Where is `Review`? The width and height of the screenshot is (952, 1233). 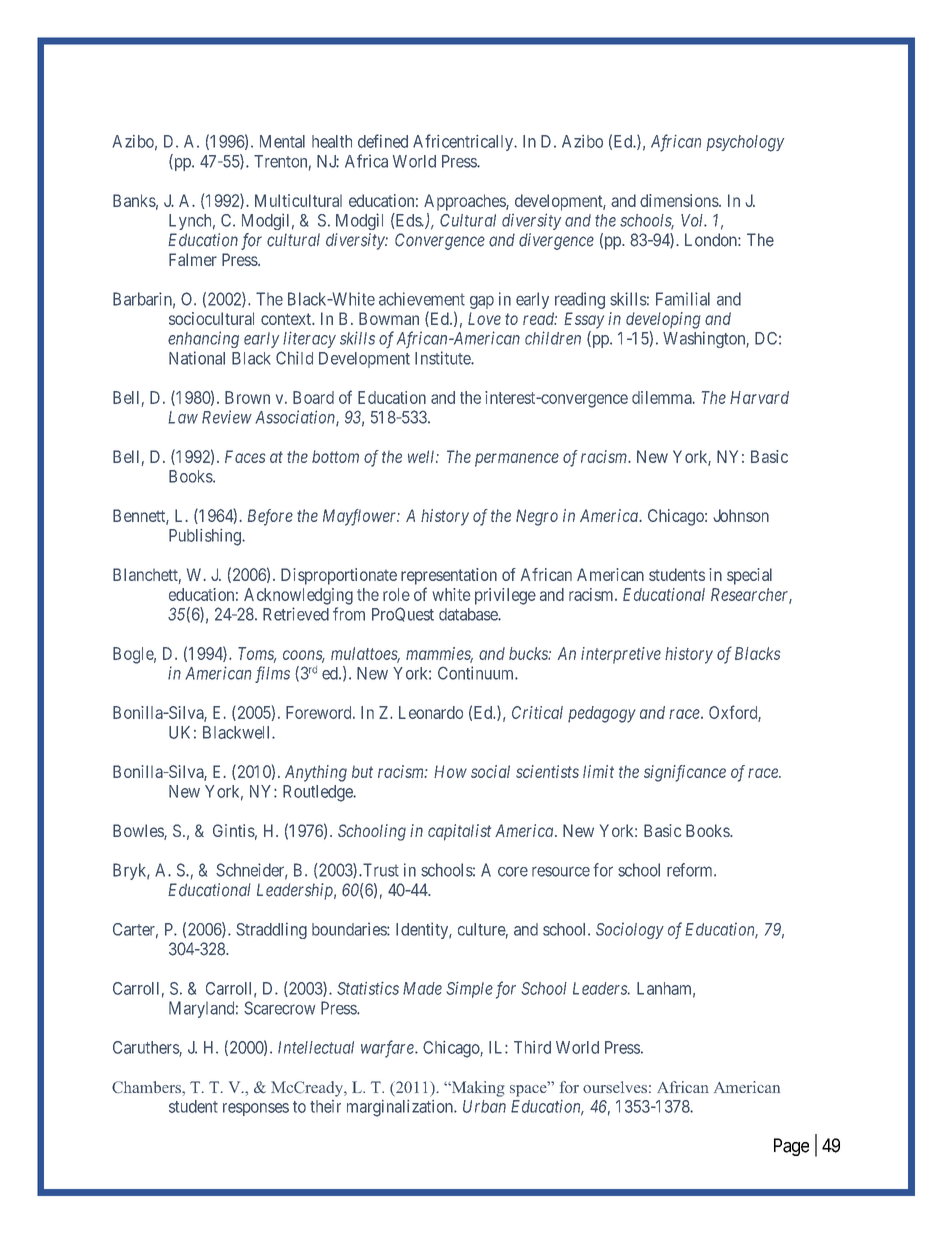 Review is located at coordinates (227, 417).
